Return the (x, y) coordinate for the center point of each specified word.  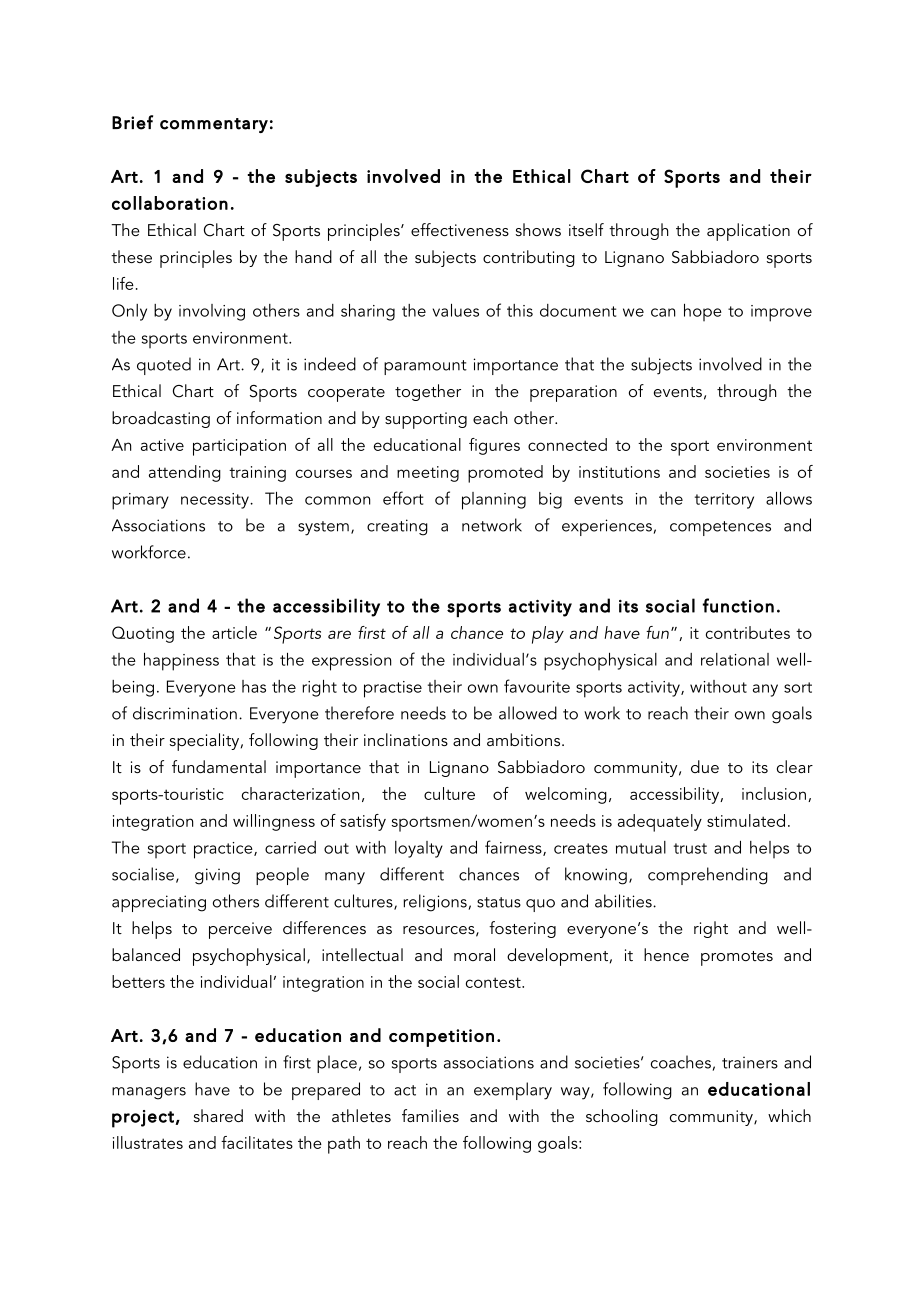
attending (185, 473)
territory (724, 501)
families (430, 1115)
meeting (428, 474)
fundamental (219, 766)
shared (218, 1115)
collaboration (170, 203)
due (705, 766)
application (748, 232)
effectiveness (460, 229)
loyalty (419, 849)
